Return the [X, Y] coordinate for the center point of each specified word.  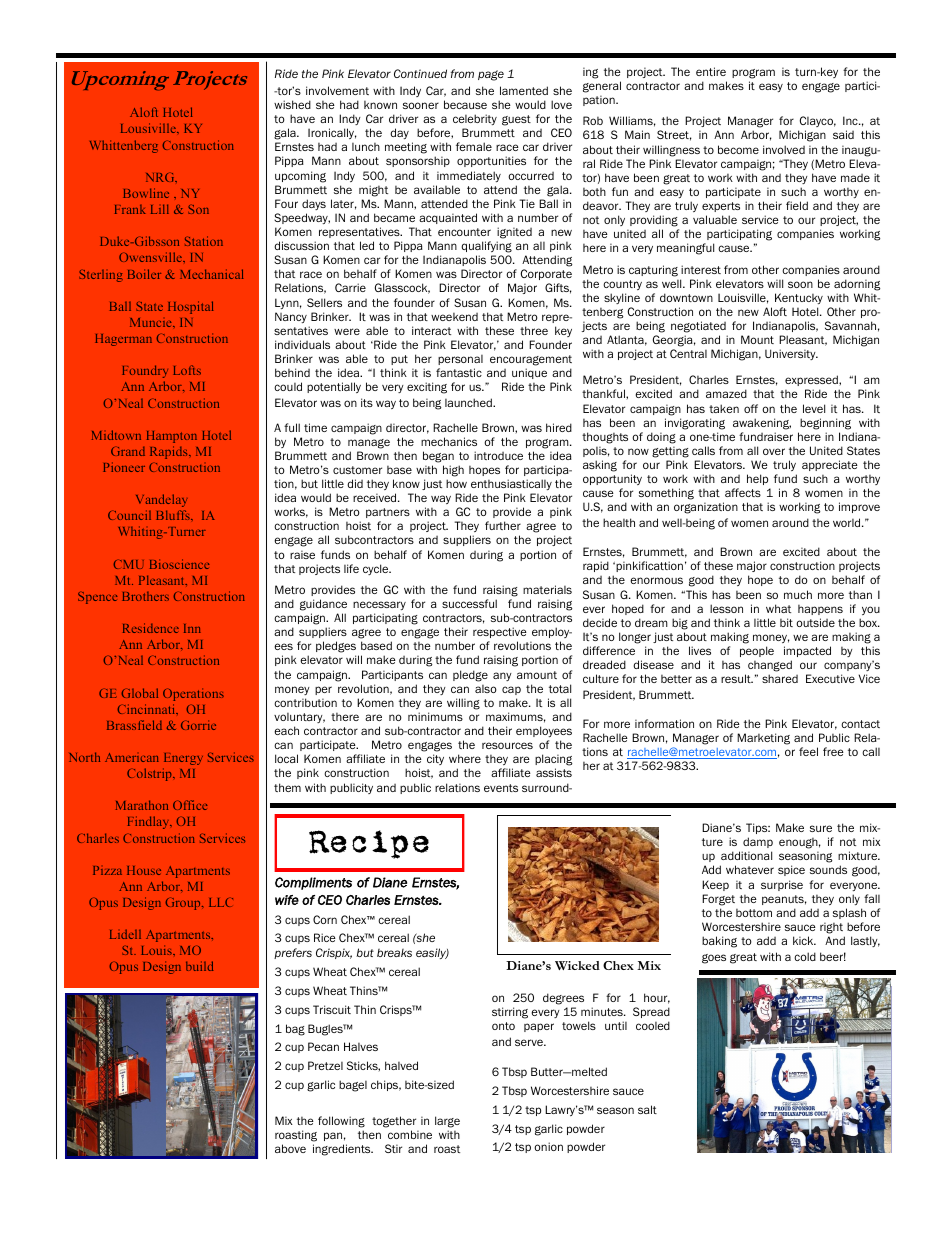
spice [791, 870]
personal [460, 360]
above [290, 1148]
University [791, 354]
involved [784, 149]
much [798, 594]
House [144, 870]
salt [647, 1109]
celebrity [475, 119]
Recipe [369, 844]
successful [469, 603]
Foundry [145, 371]
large [447, 1122]
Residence [151, 628]
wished [292, 104]
